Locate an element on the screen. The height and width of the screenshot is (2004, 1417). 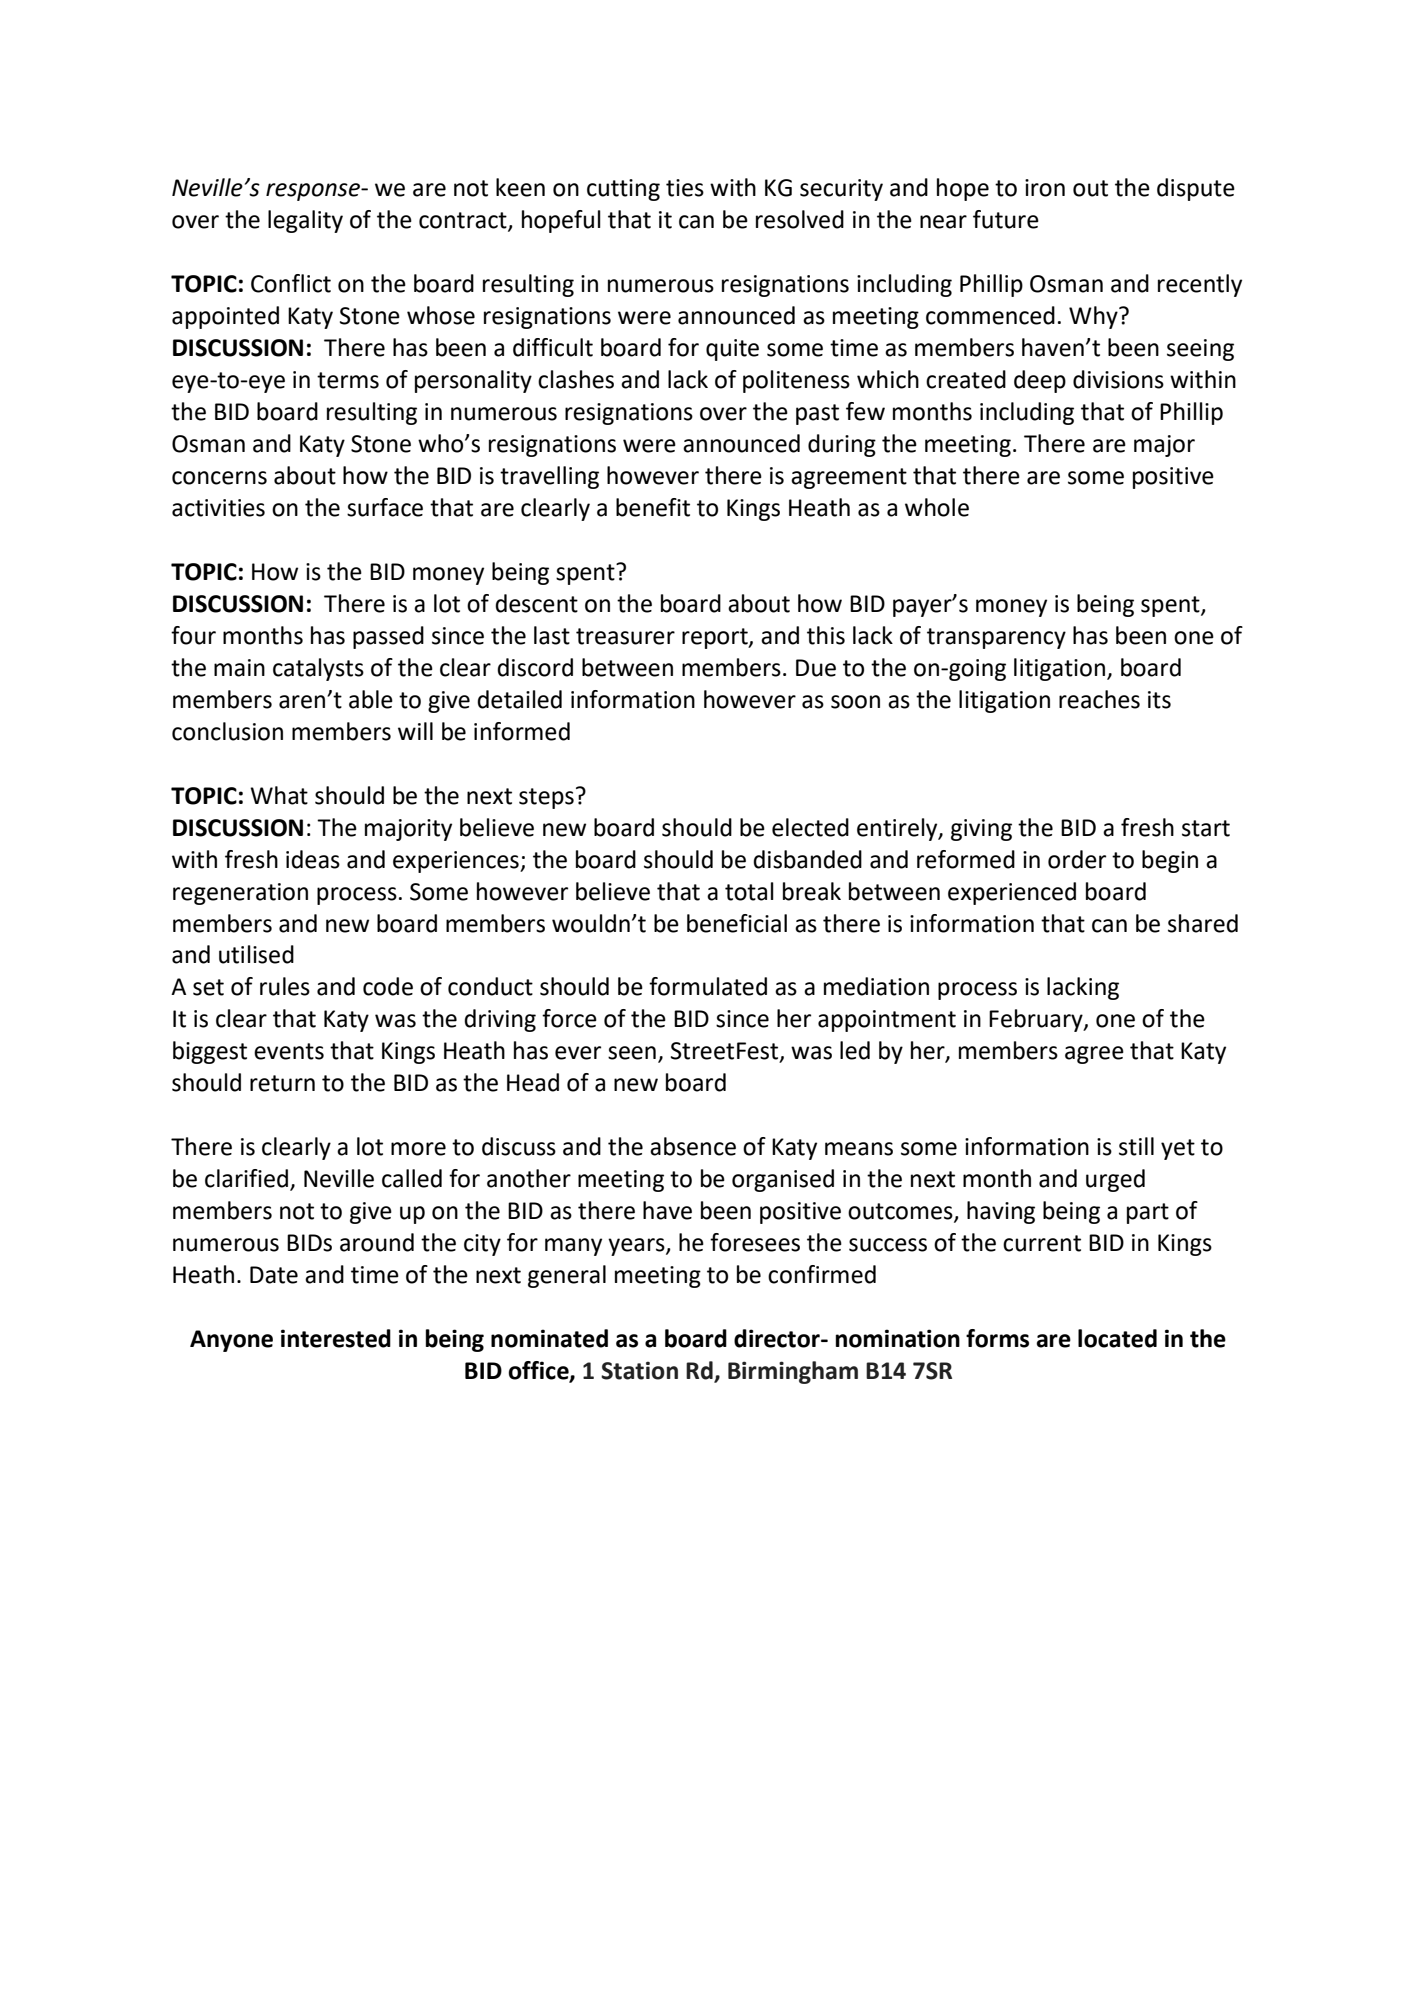
surface is located at coordinates (385, 507).
